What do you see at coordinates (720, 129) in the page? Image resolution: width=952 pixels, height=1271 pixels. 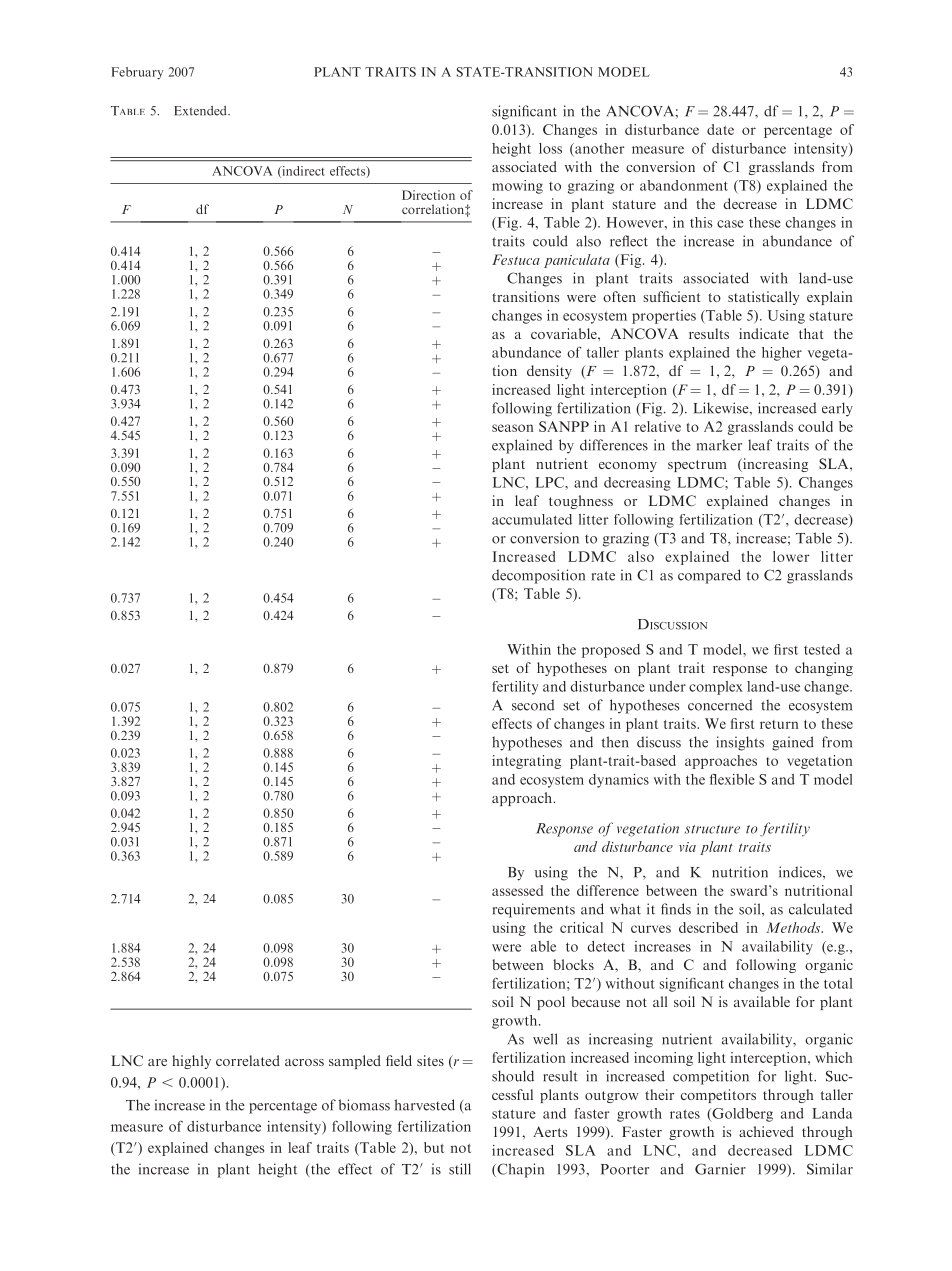 I see `date` at bounding box center [720, 129].
